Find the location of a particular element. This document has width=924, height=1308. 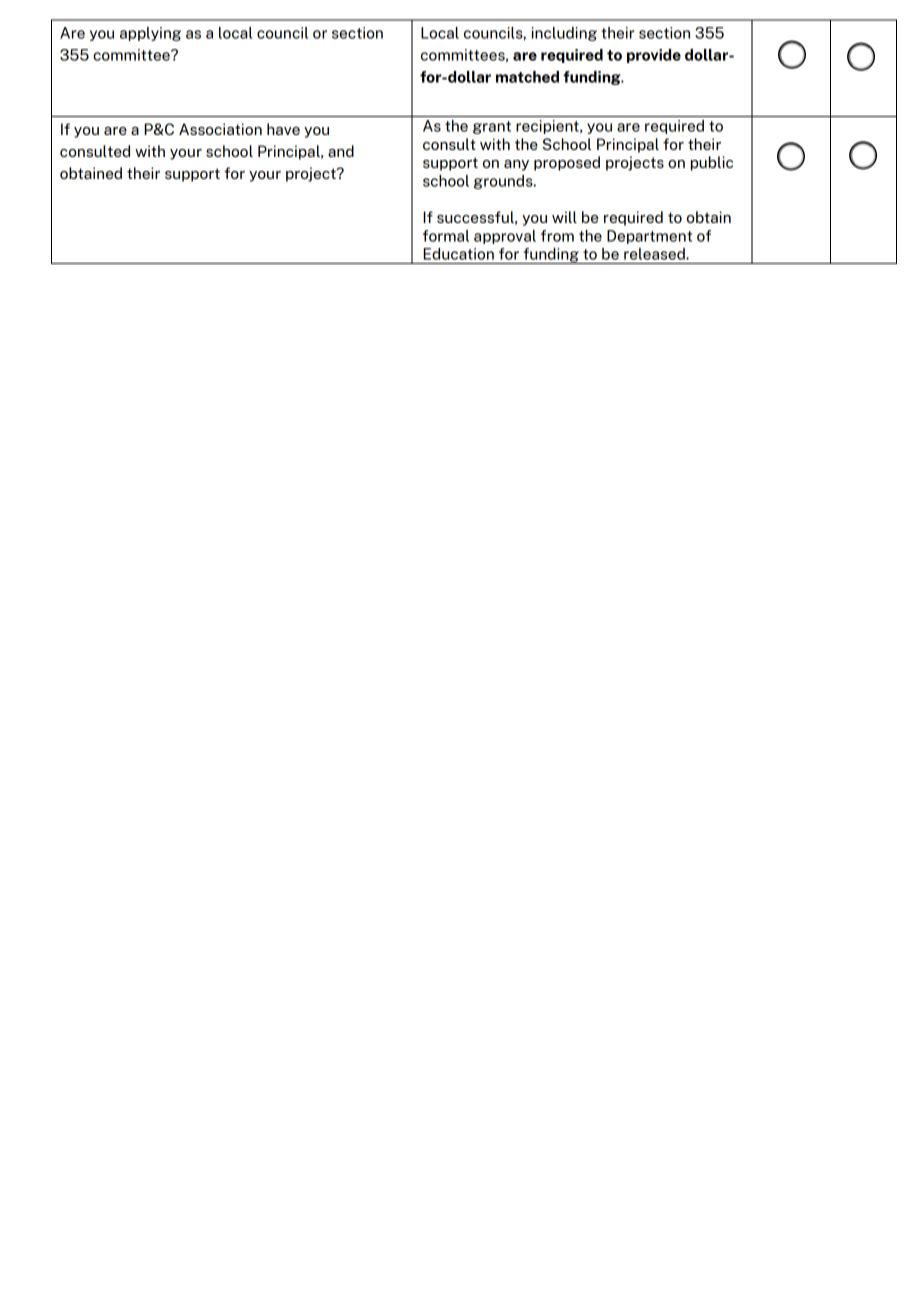

Association is located at coordinates (220, 129).
